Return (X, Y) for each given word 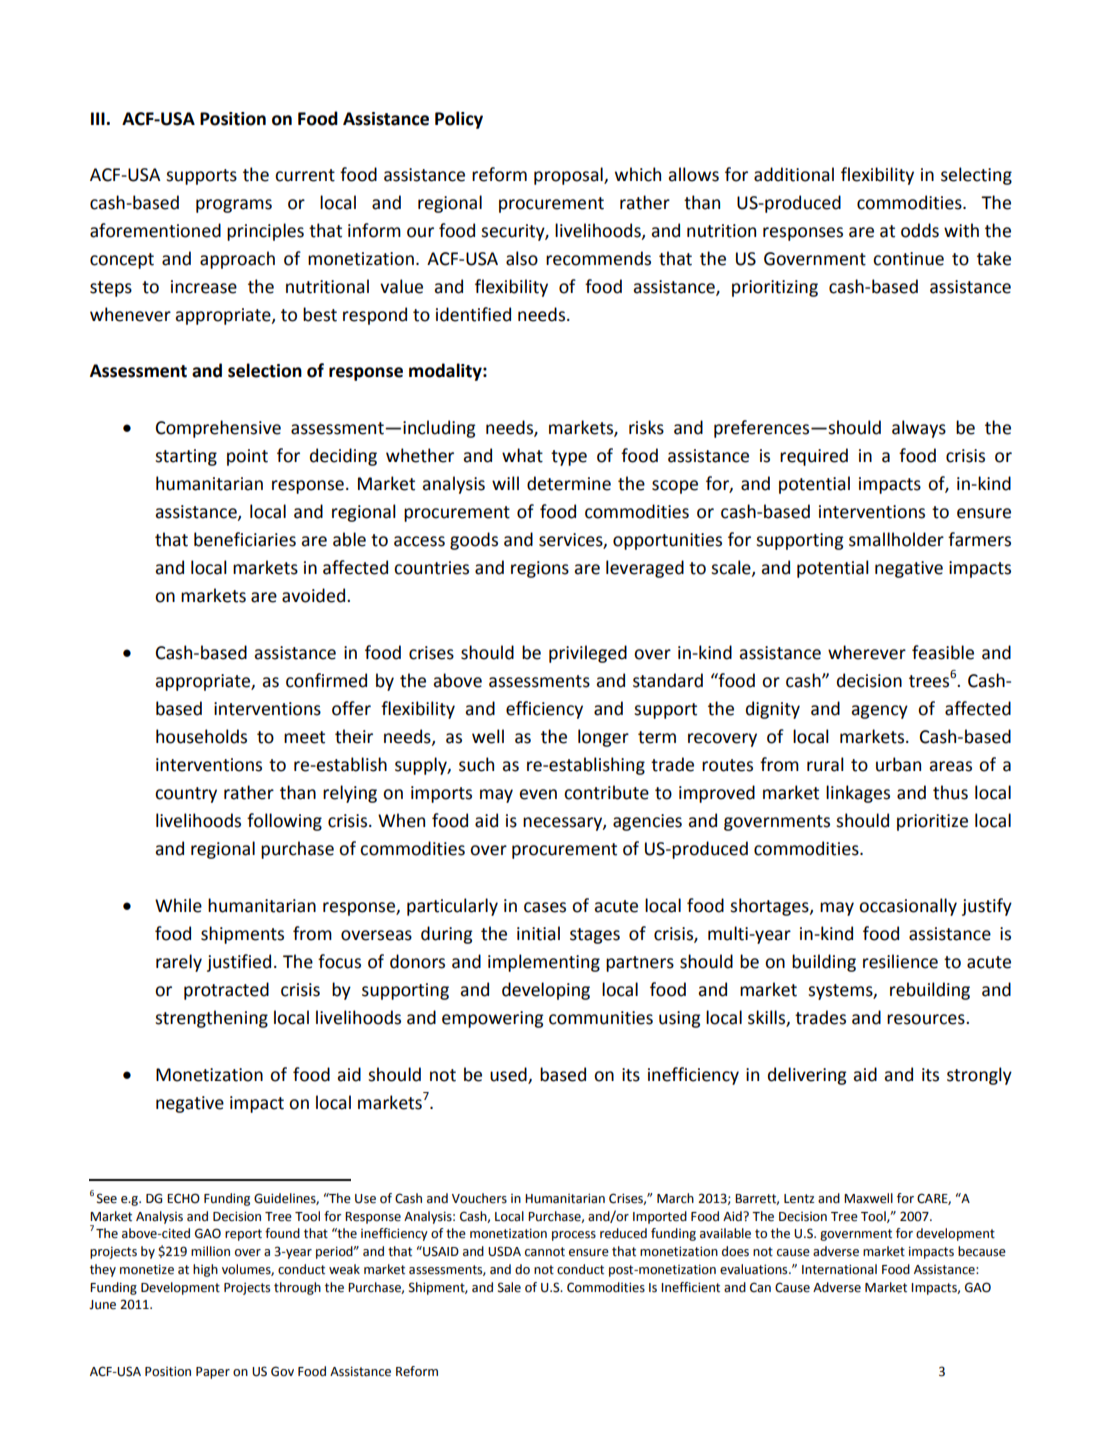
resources (927, 1019)
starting (186, 457)
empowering (492, 1019)
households (201, 736)
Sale (509, 1287)
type (569, 458)
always (919, 429)
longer (603, 738)
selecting (976, 176)
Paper (213, 1373)
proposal (569, 176)
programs (234, 206)
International (839, 1269)
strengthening (211, 1019)
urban (898, 764)
